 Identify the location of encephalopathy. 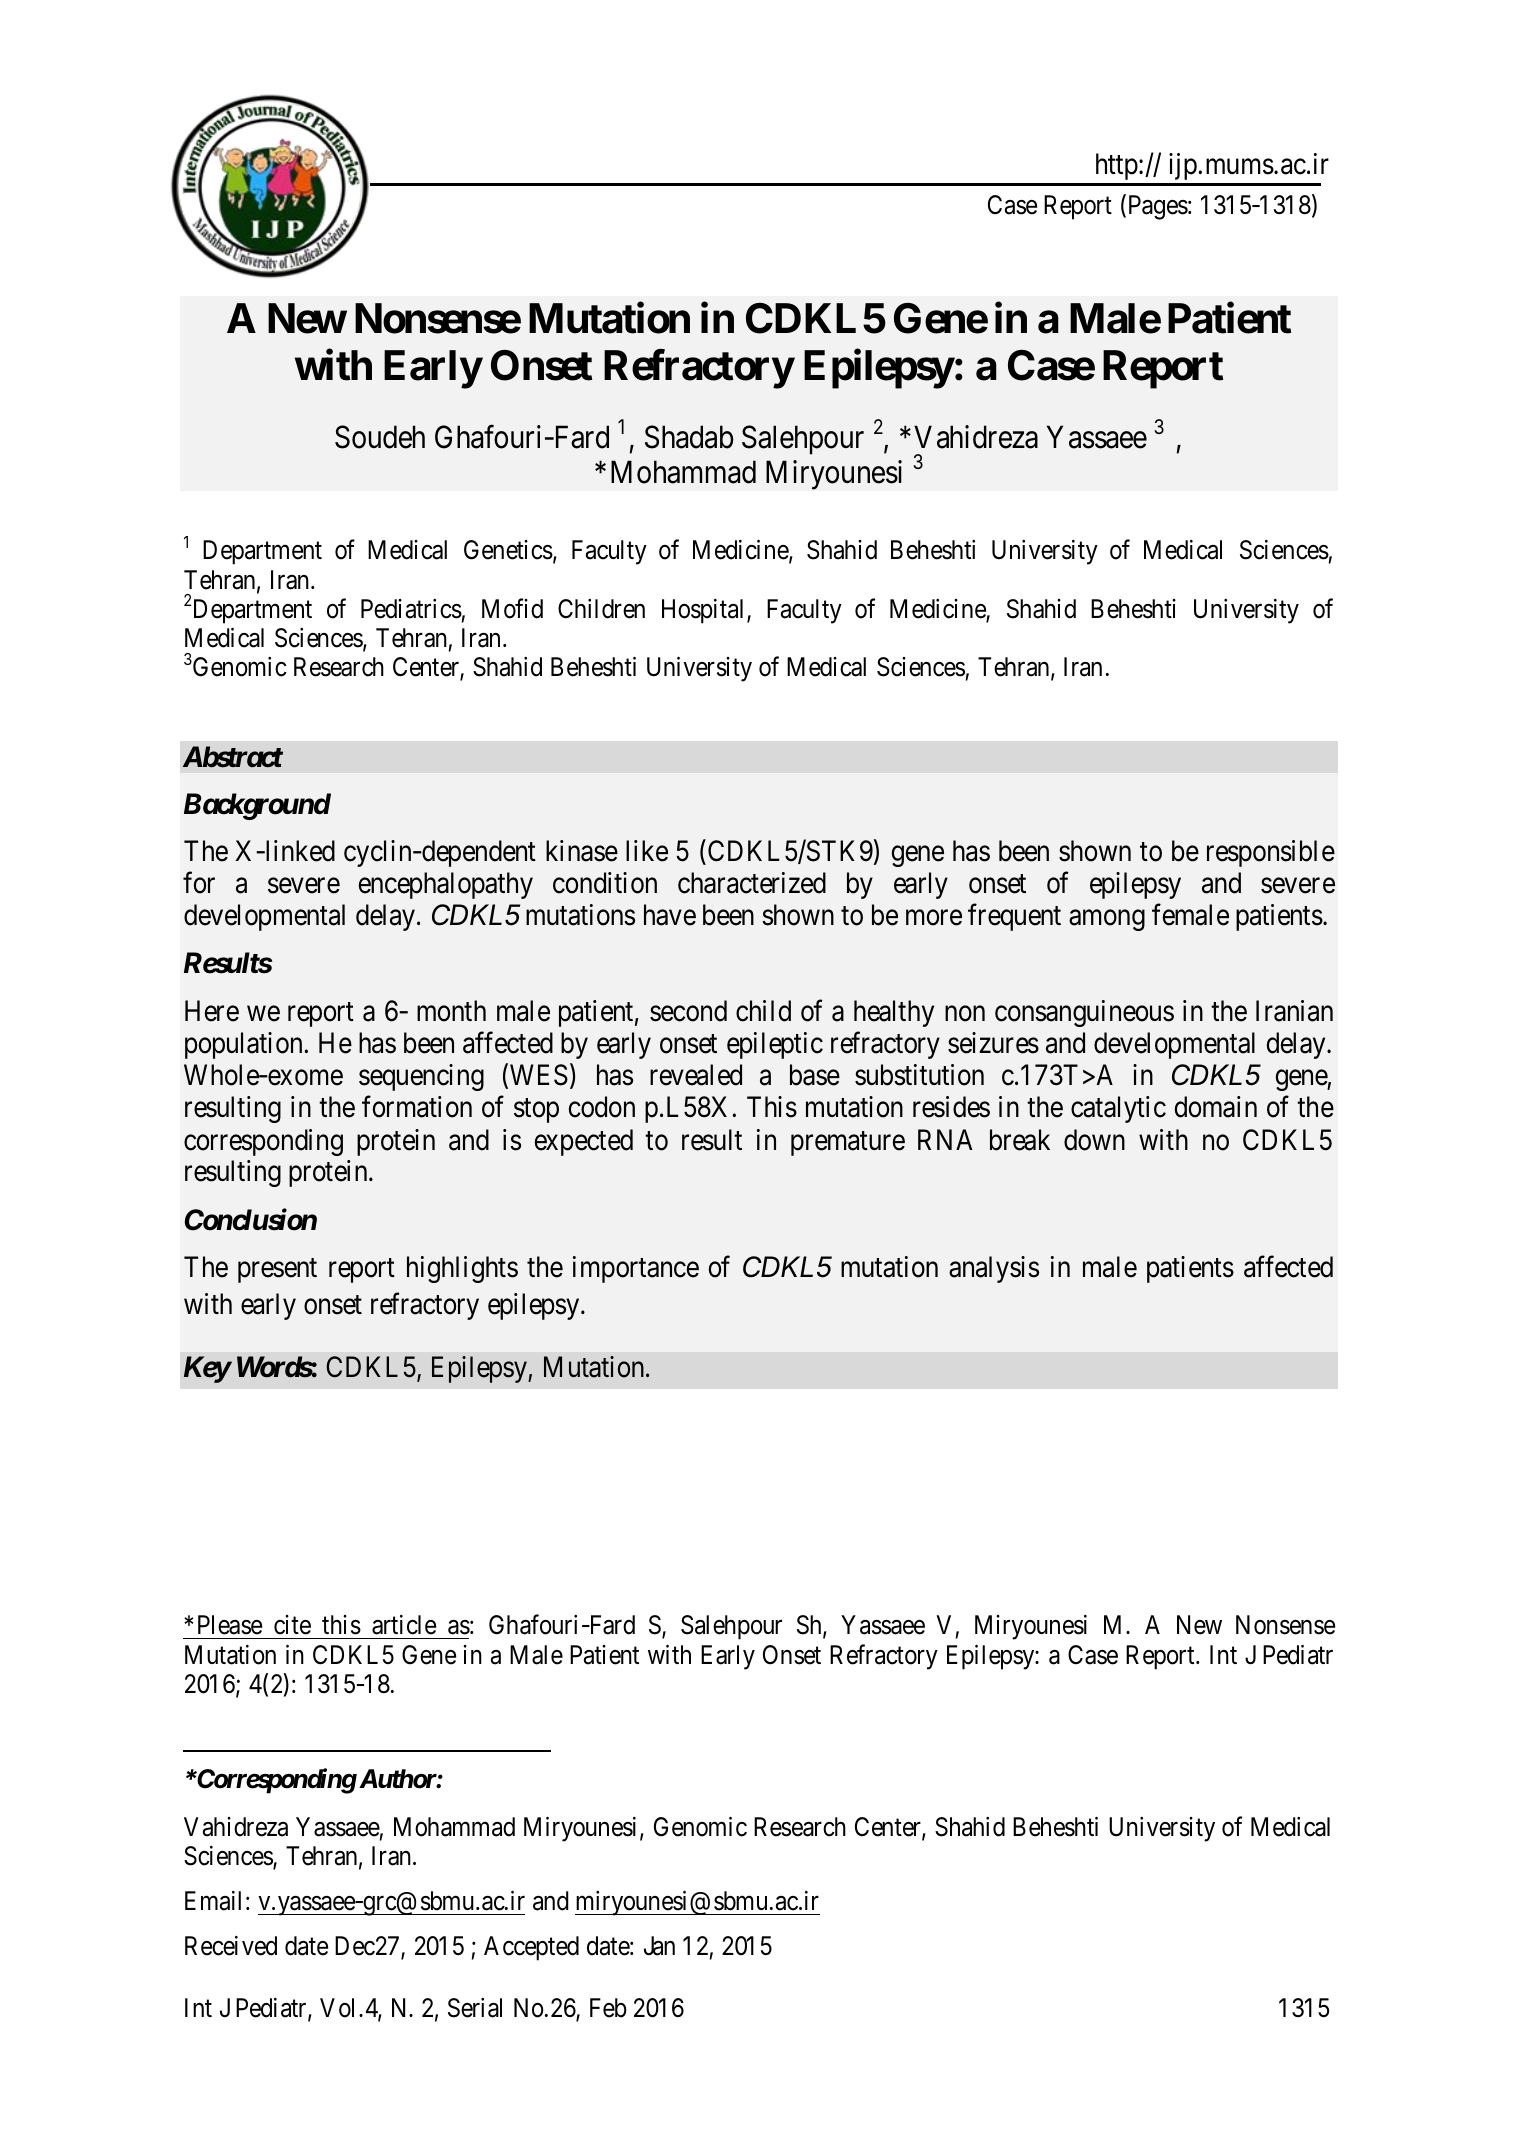
(445, 885).
